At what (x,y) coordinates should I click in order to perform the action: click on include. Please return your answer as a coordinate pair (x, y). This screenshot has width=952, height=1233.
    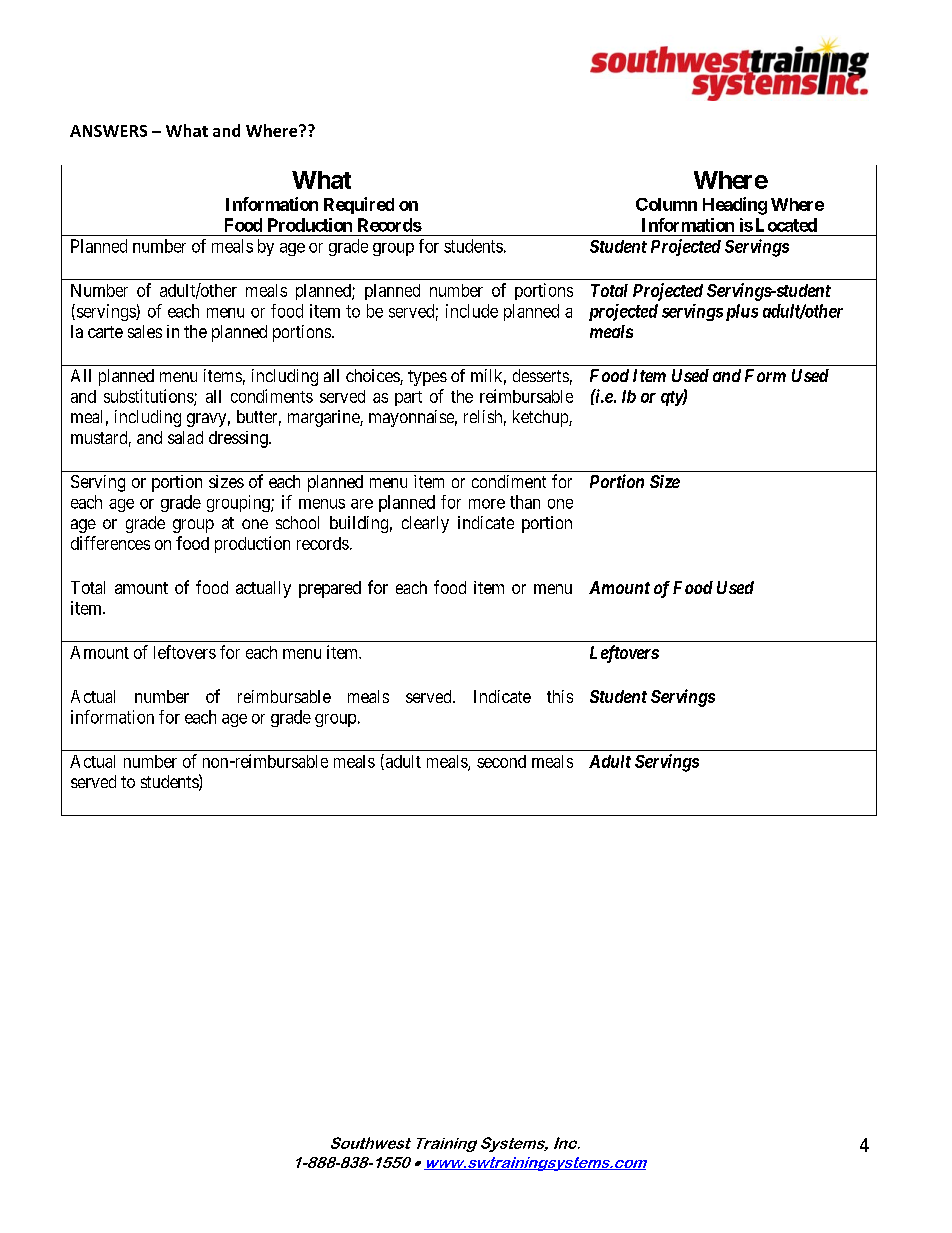
    Looking at the image, I should click on (472, 311).
